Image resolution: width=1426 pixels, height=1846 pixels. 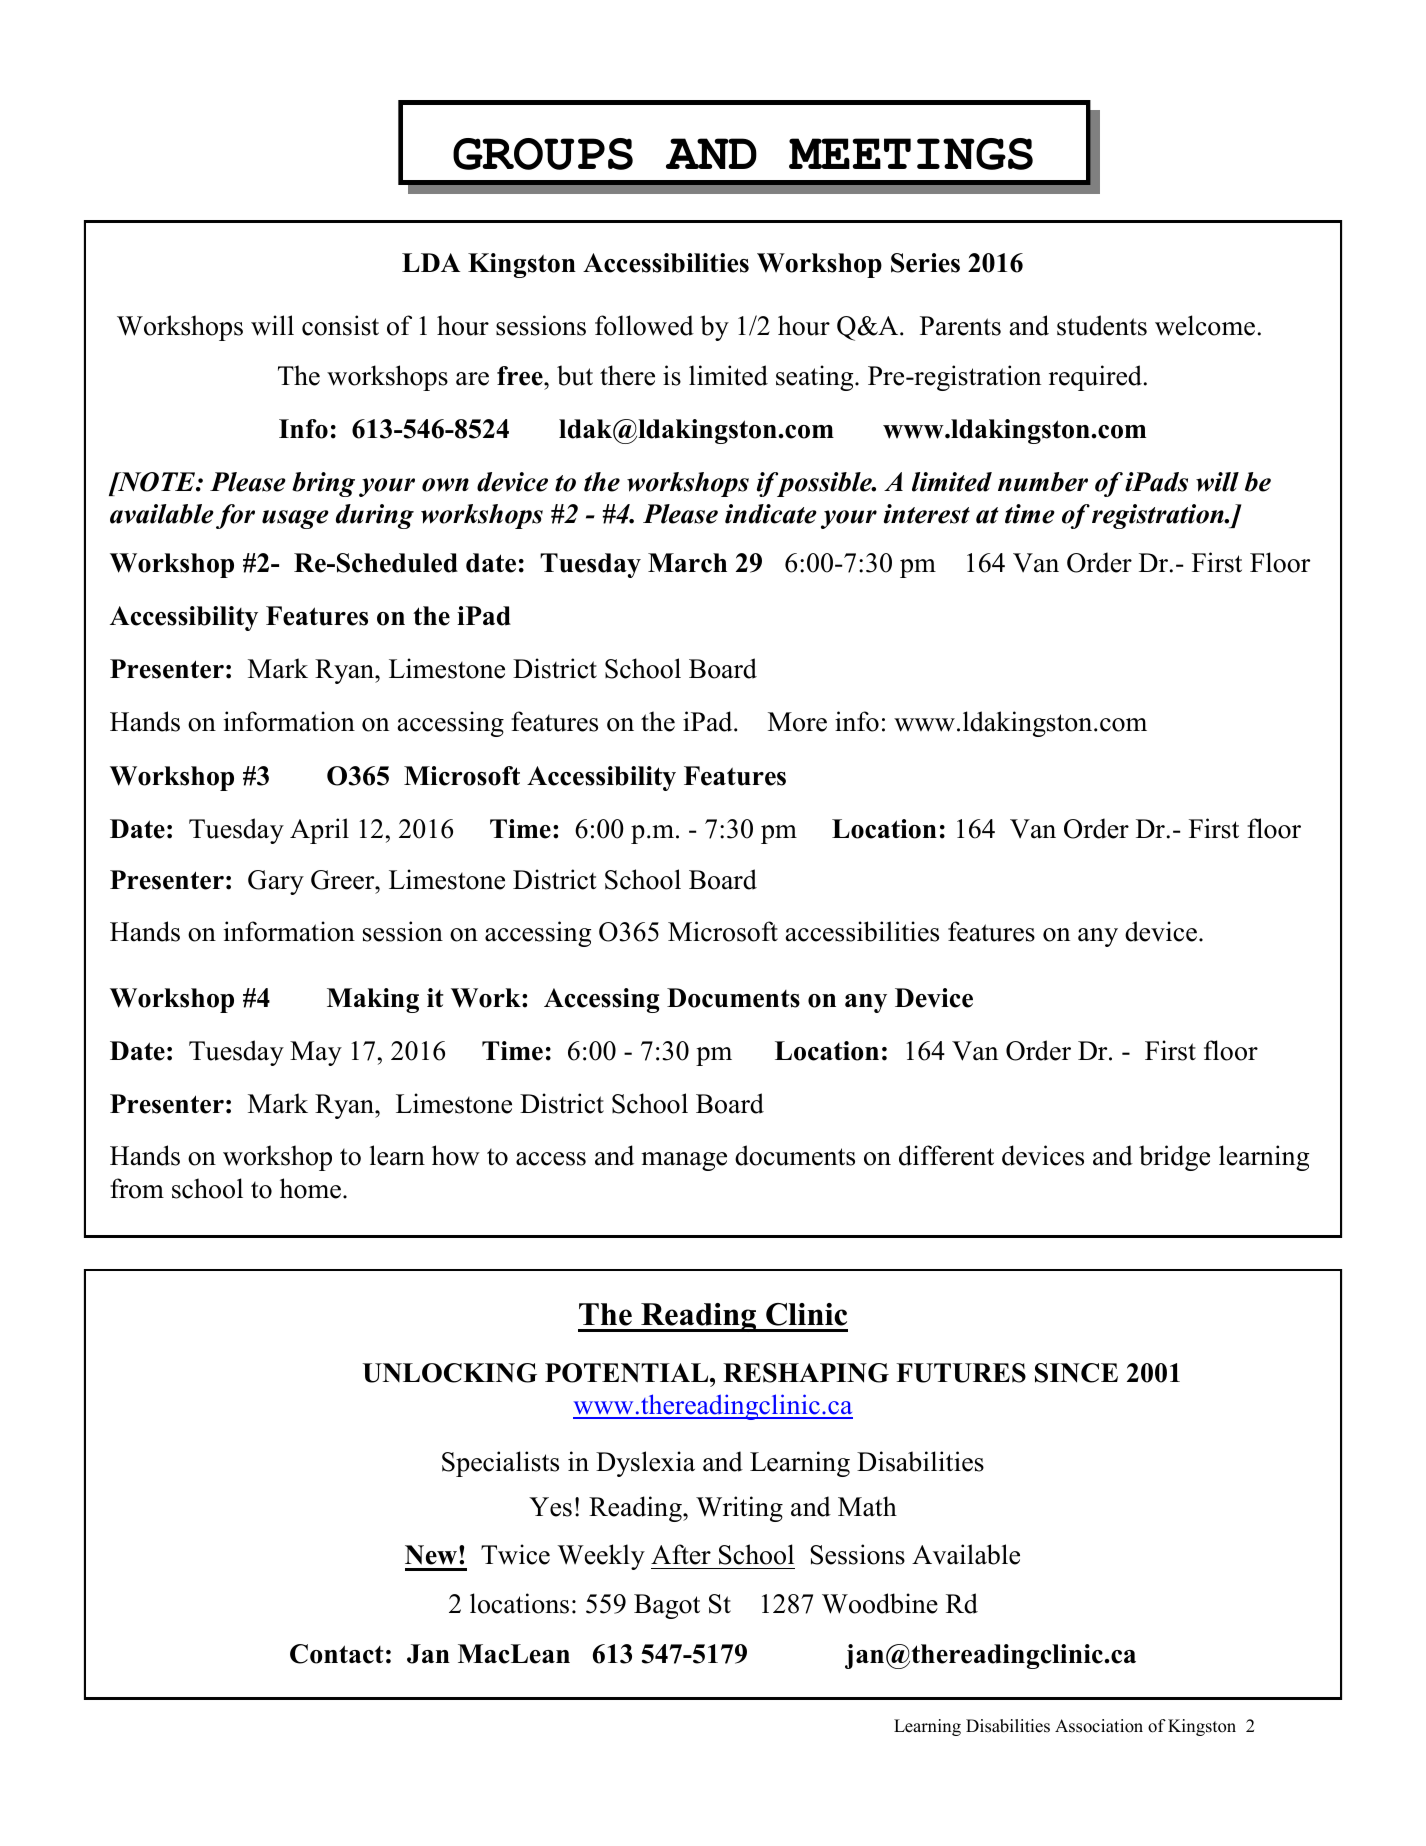 I want to click on Contact, so click(x=337, y=1654).
